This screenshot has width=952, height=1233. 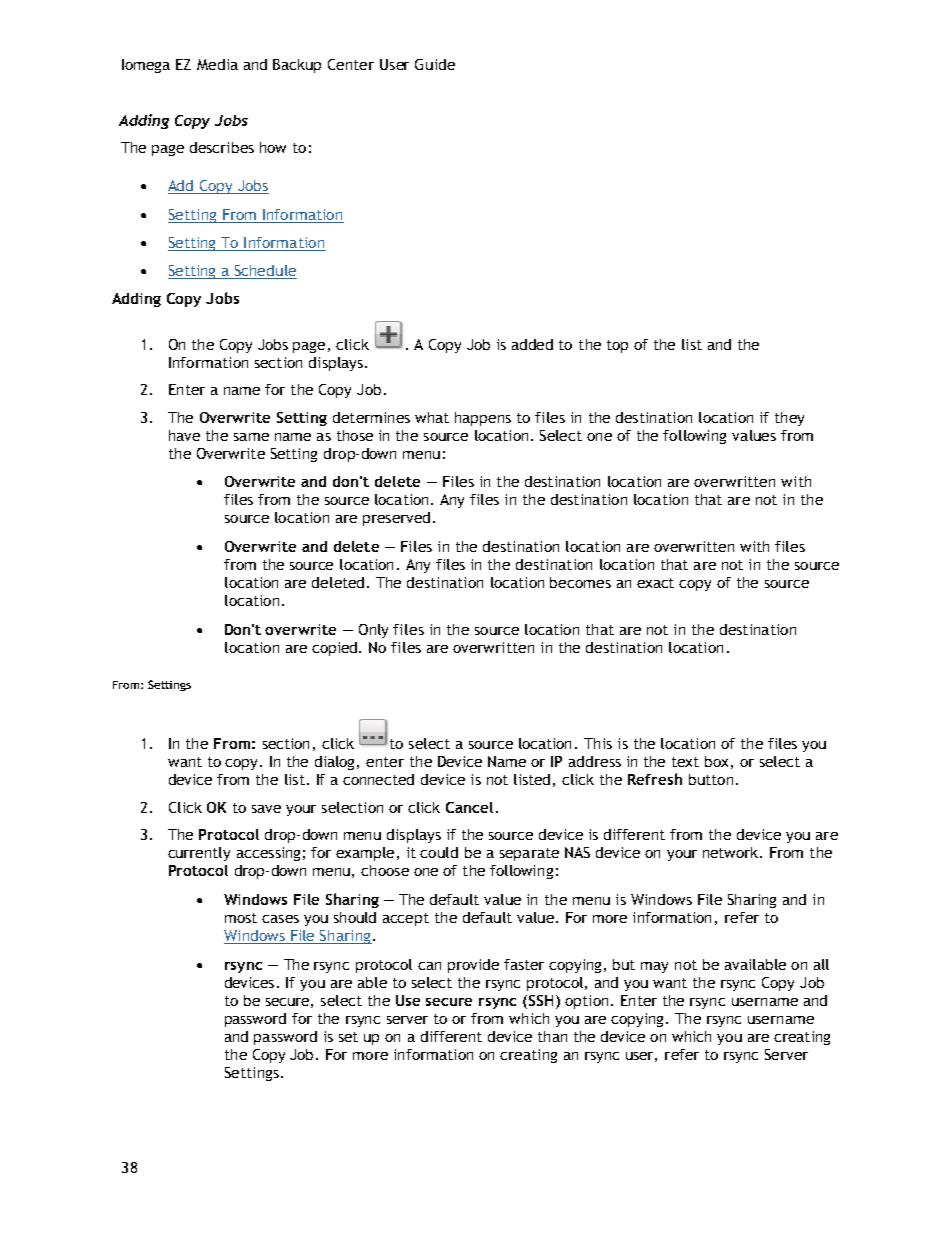 I want to click on exact, so click(x=655, y=583).
